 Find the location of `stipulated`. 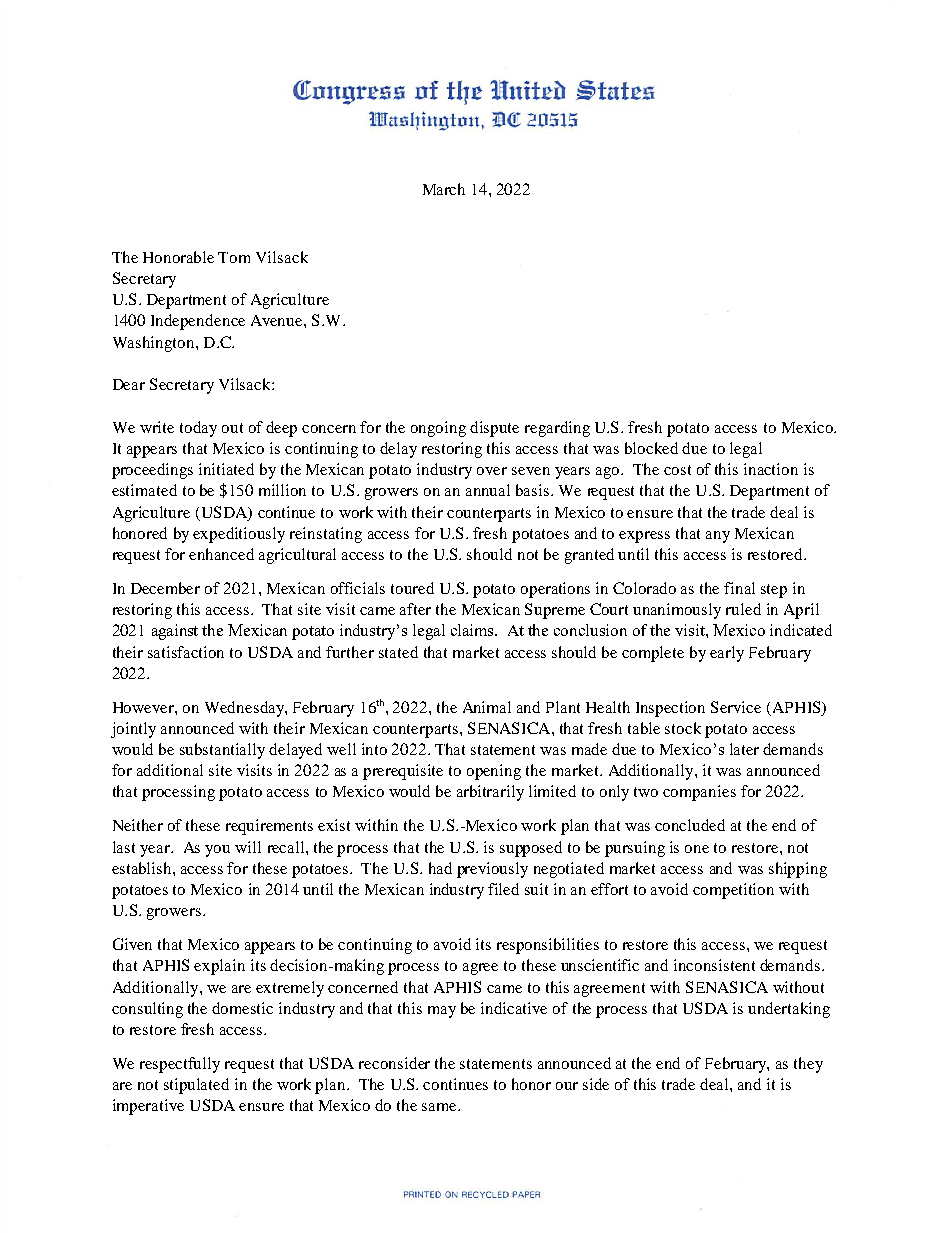

stipulated is located at coordinates (196, 1086).
